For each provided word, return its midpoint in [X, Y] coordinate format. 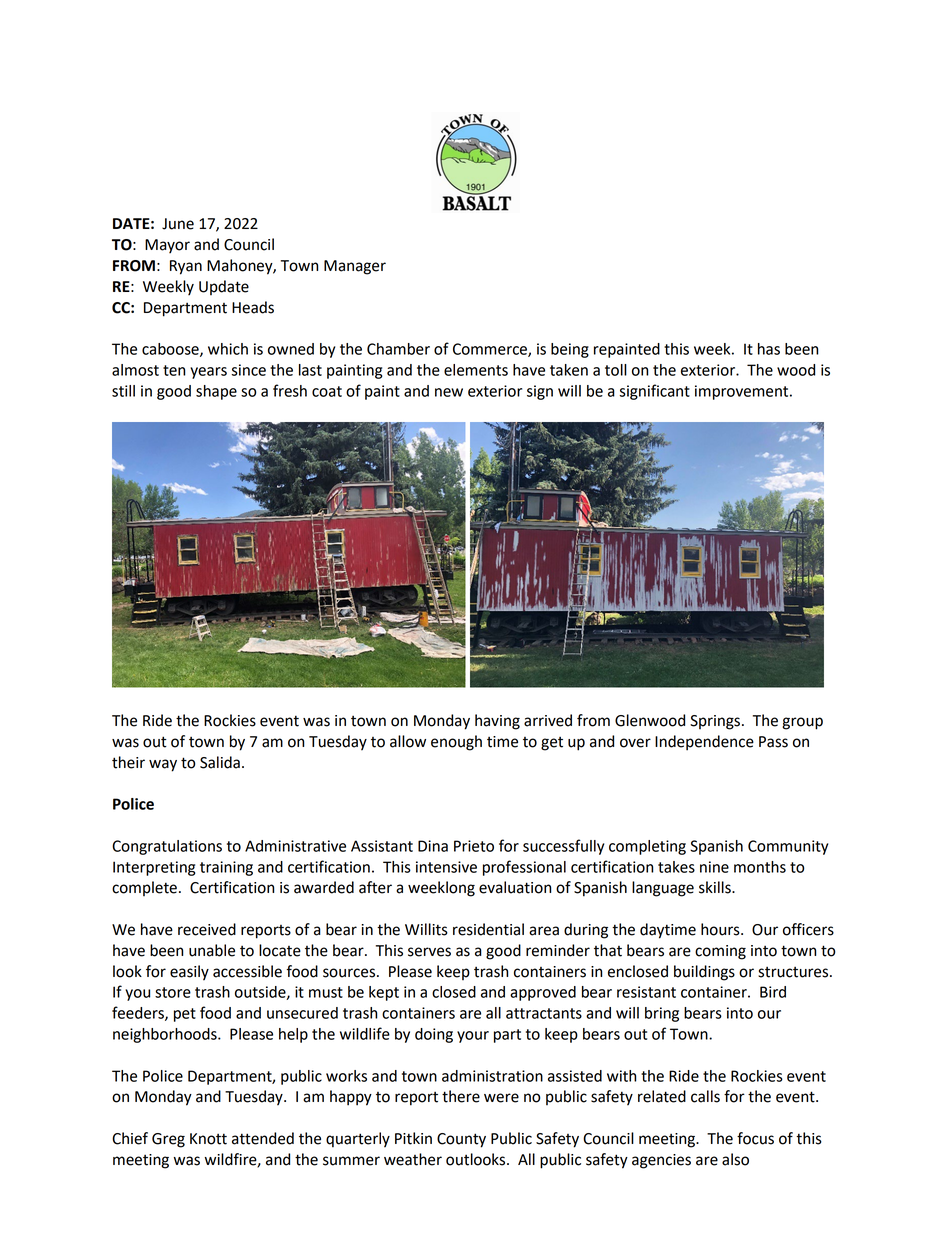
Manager [355, 267]
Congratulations [167, 847]
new [449, 392]
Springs [715, 722]
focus [755, 1138]
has [769, 349]
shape [216, 392]
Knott [208, 1139]
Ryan [186, 267]
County [461, 1140]
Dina [433, 846]
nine [714, 867]
